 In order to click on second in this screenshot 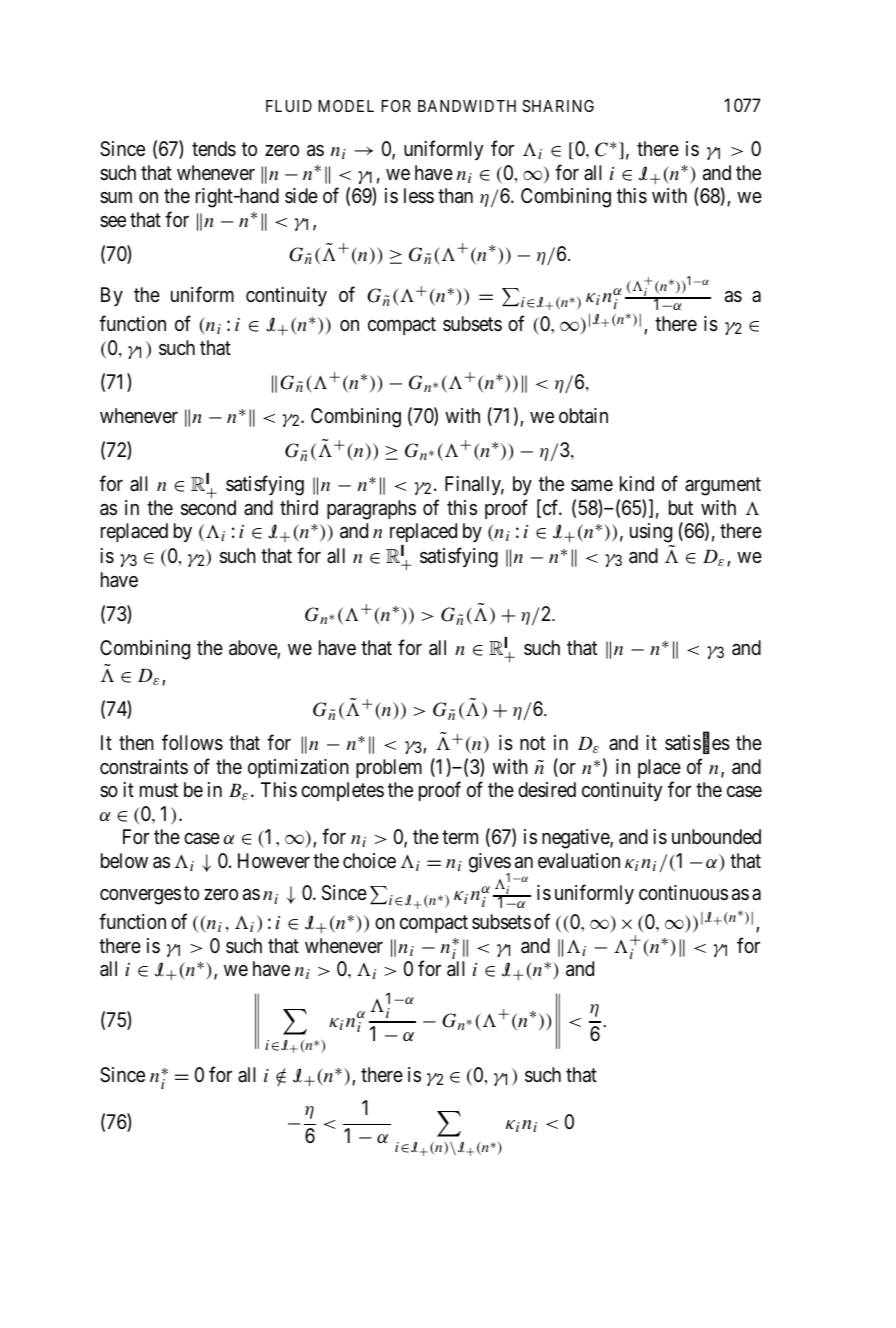, I will do `click(208, 508)`.
